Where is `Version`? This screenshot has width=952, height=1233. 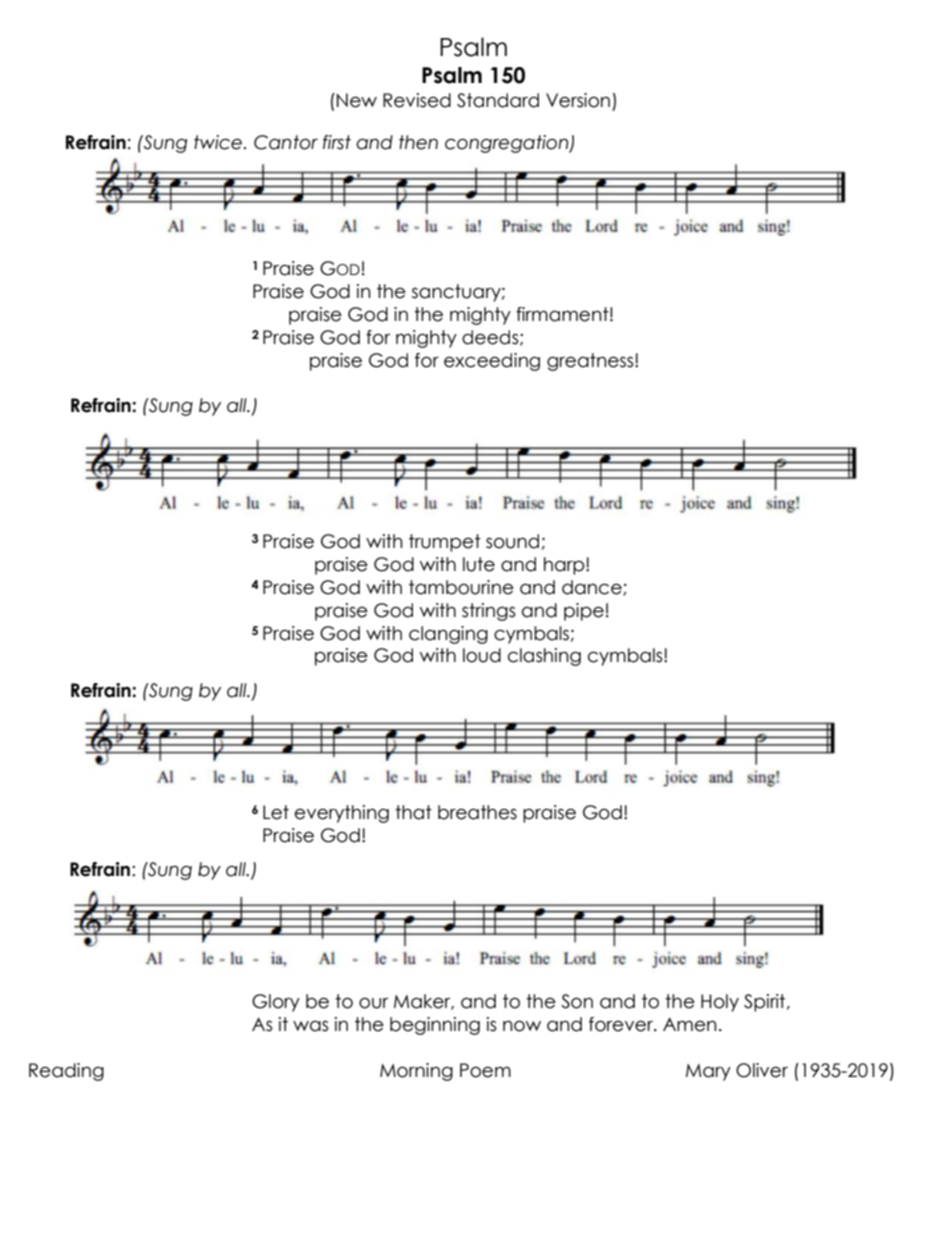 Version is located at coordinates (578, 100).
